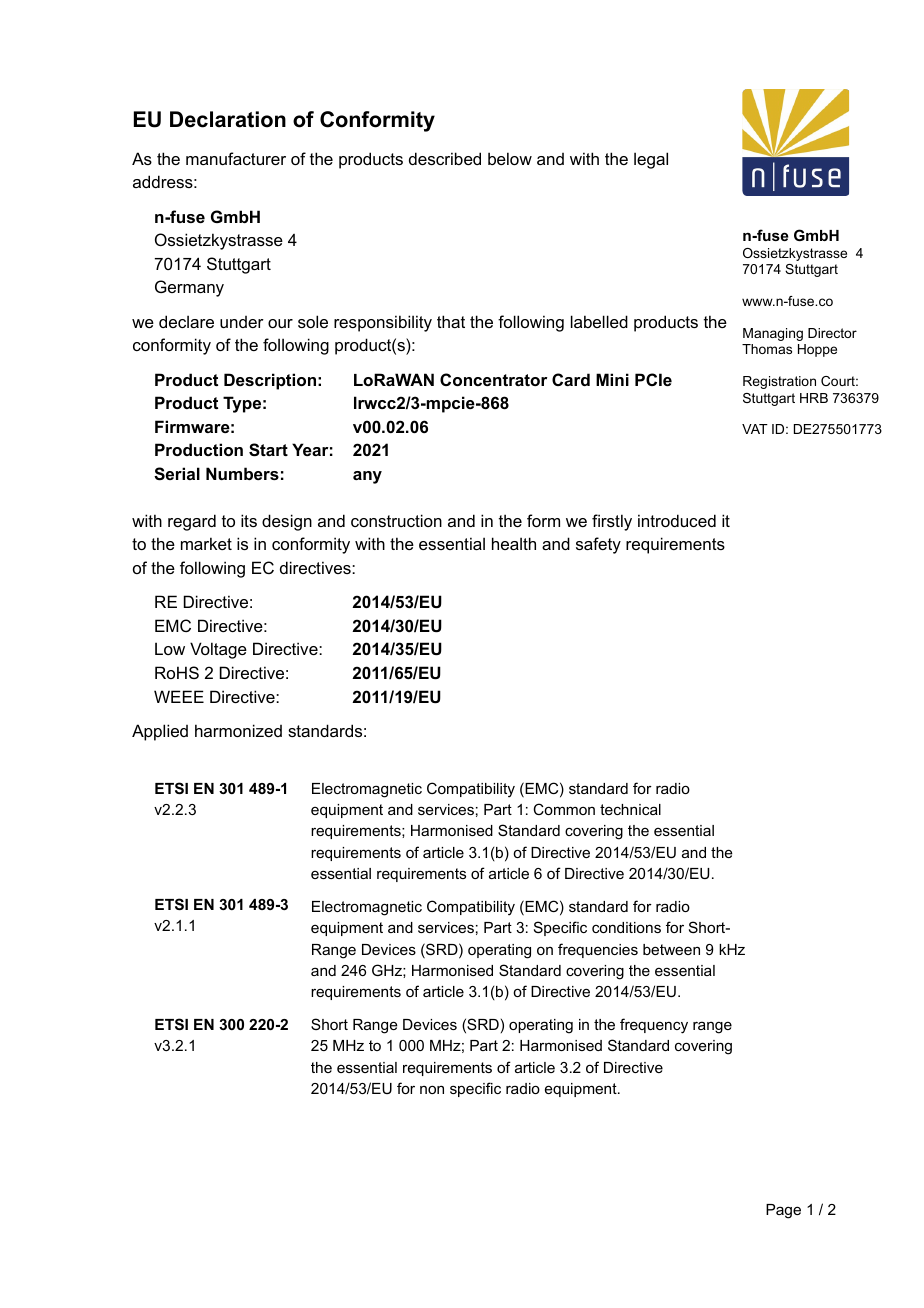 This screenshot has width=924, height=1308. What do you see at coordinates (242, 473) in the screenshot?
I see `Numbers` at bounding box center [242, 473].
